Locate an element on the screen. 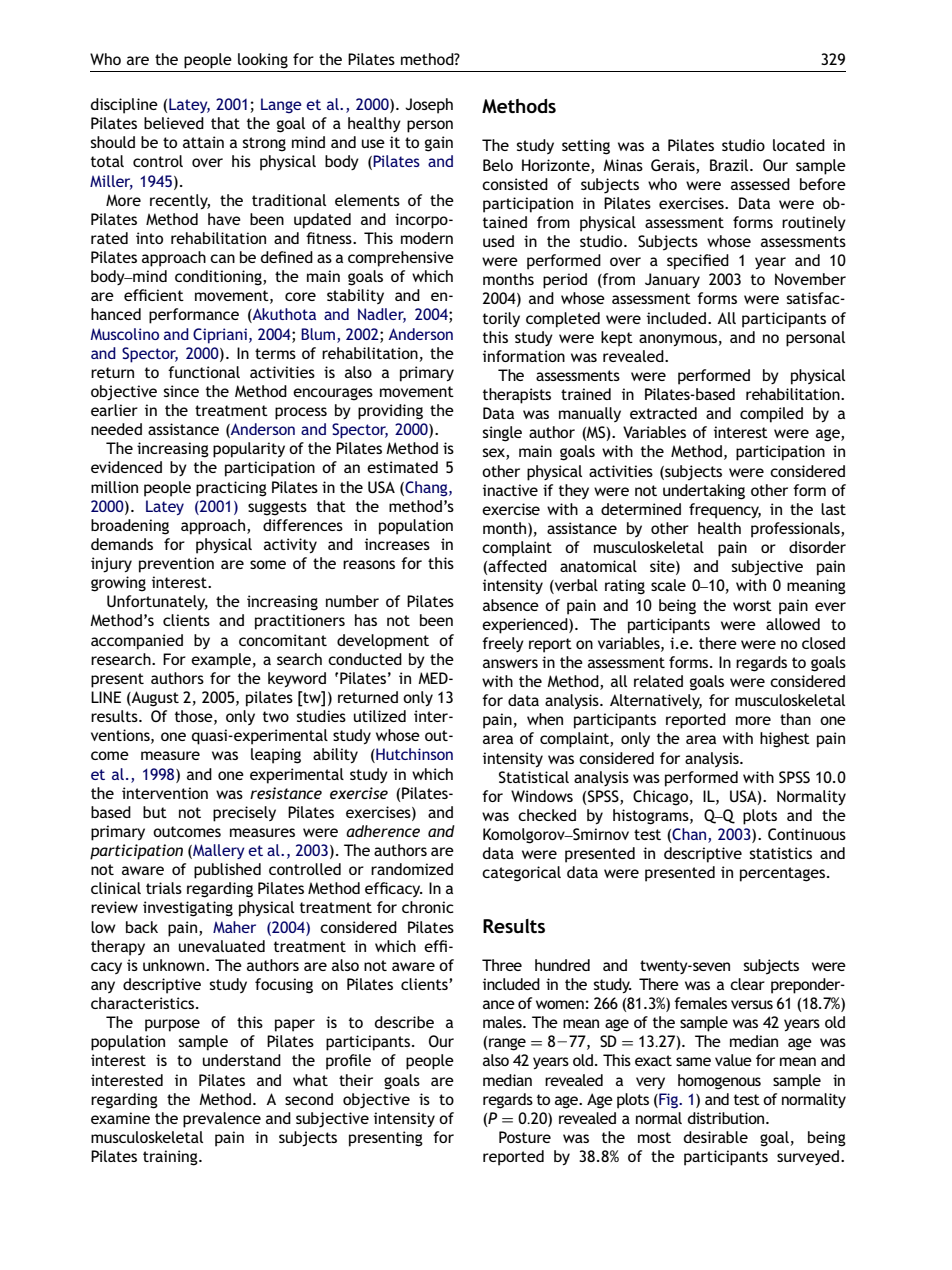 The height and width of the screenshot is (1270, 952). Joseph is located at coordinates (429, 106).
